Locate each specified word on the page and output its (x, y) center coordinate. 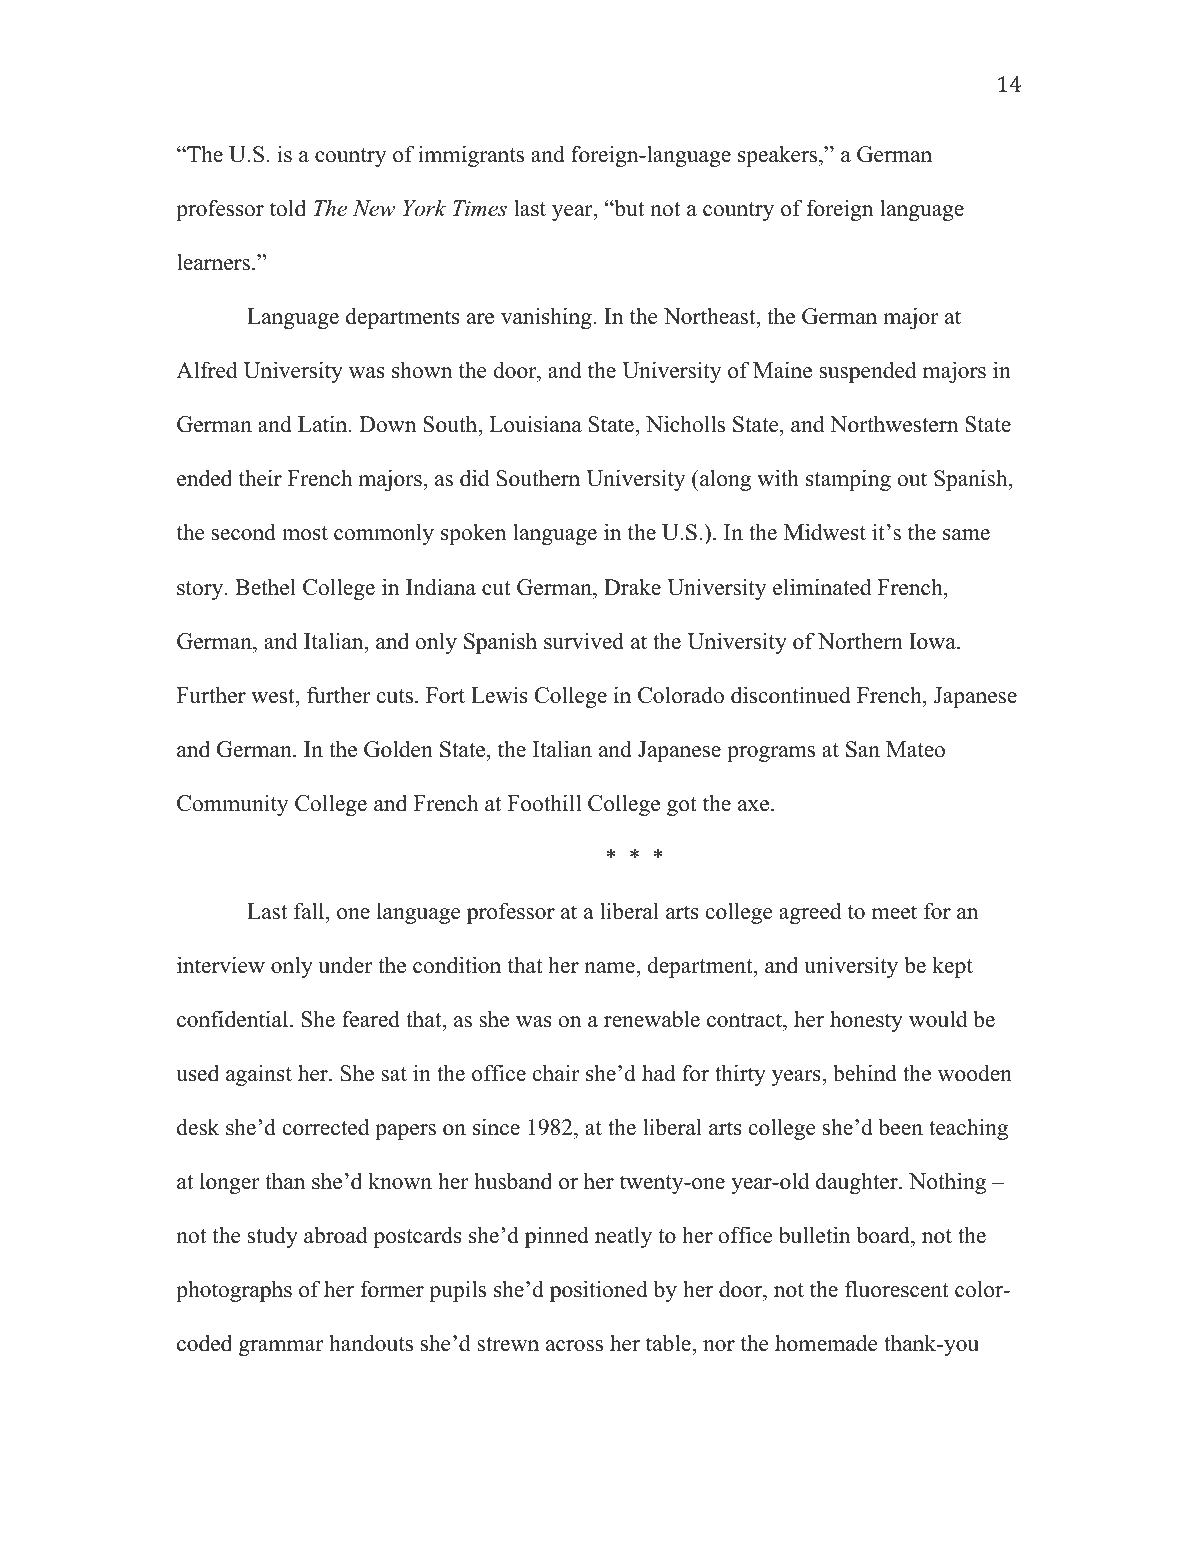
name (610, 968)
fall (310, 911)
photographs (234, 1291)
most (305, 533)
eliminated (822, 587)
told (288, 208)
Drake (632, 587)
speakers (779, 156)
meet (894, 912)
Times (480, 208)
